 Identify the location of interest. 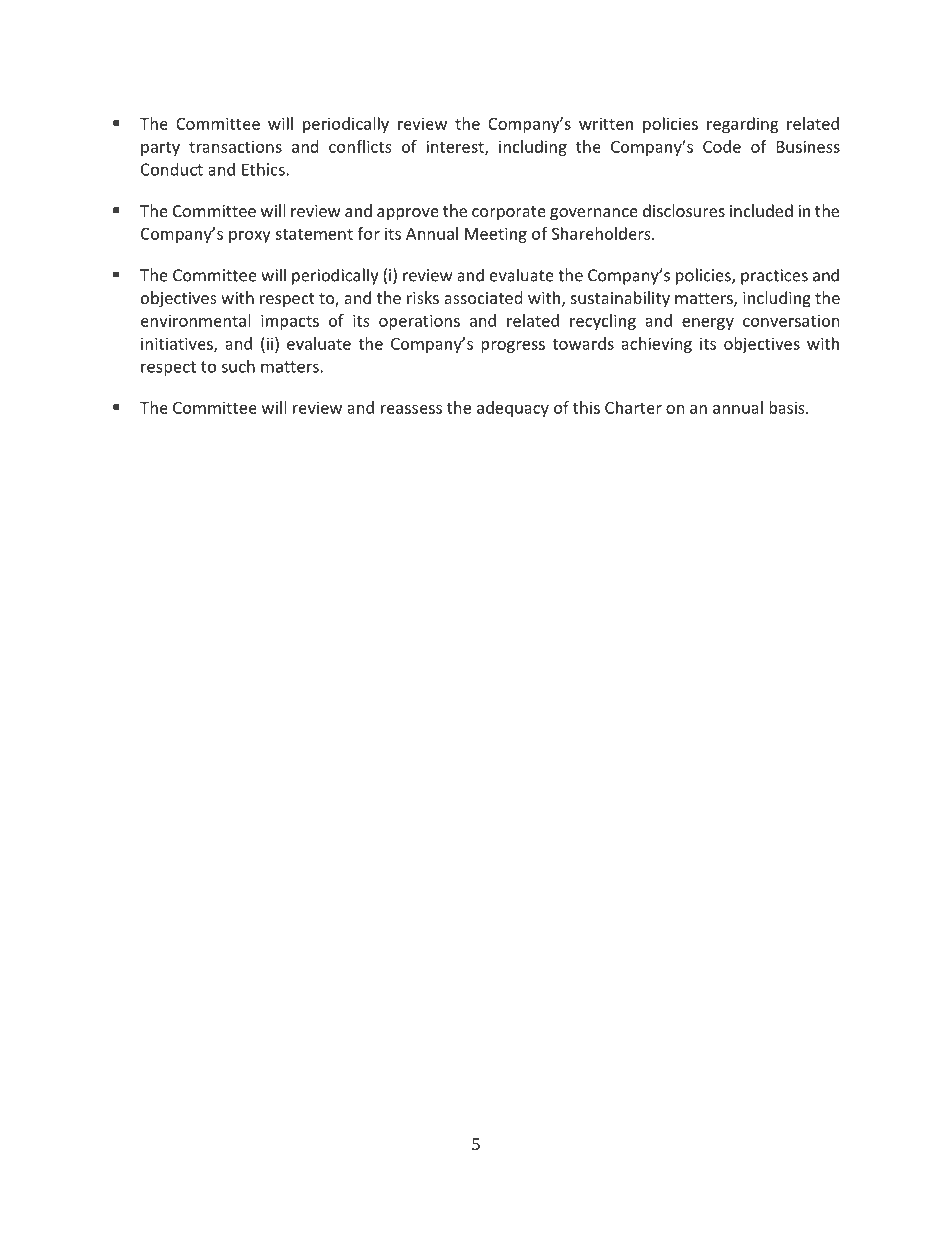
(456, 147).
